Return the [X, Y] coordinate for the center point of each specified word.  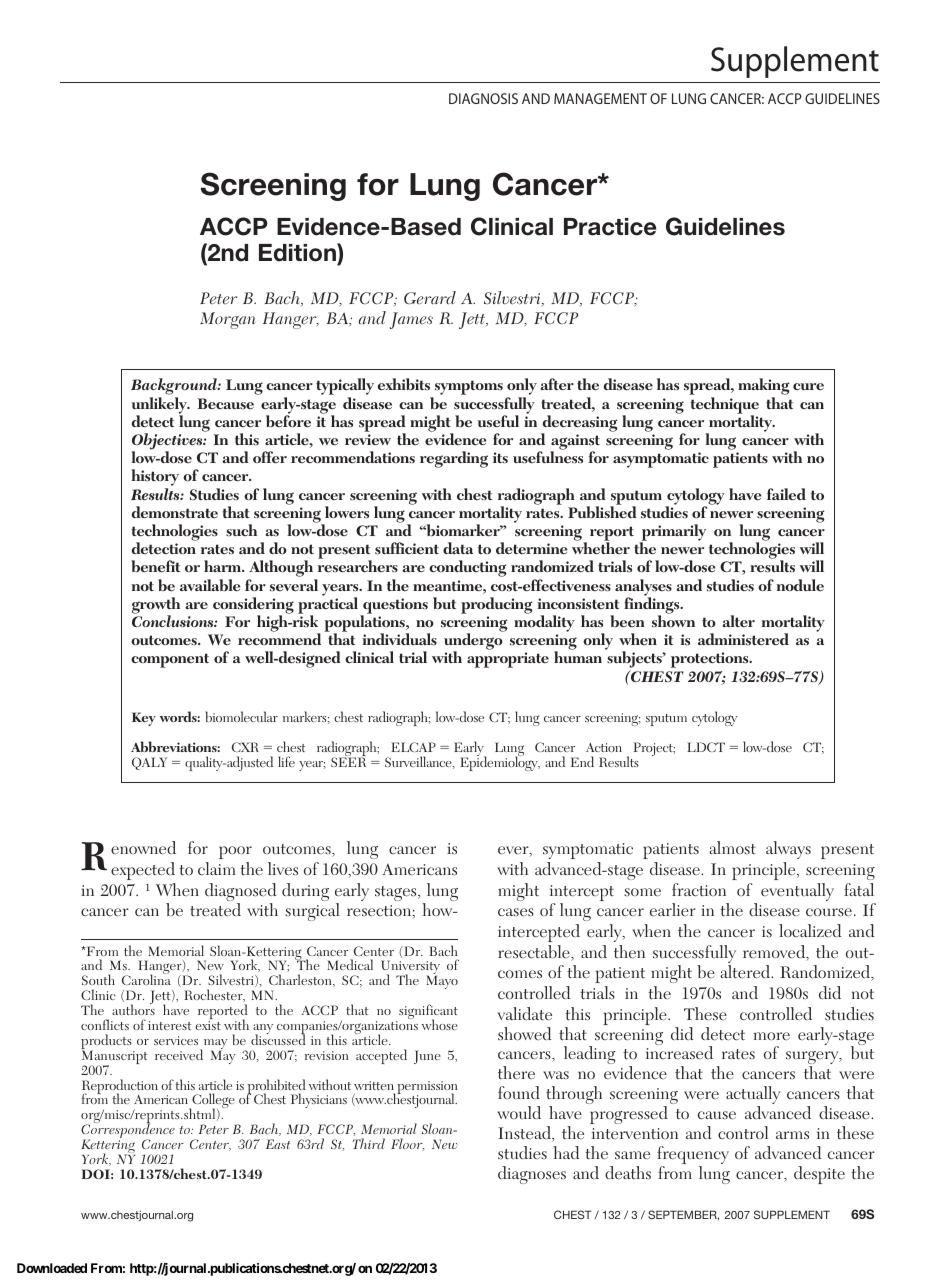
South [98, 979]
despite [819, 1175]
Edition [298, 252]
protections [711, 660]
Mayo [442, 982]
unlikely [160, 406]
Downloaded [52, 1268]
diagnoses [532, 1175]
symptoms [467, 389]
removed [775, 953]
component [170, 660]
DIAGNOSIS [483, 98]
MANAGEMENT [600, 98]
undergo [473, 643]
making [763, 388]
